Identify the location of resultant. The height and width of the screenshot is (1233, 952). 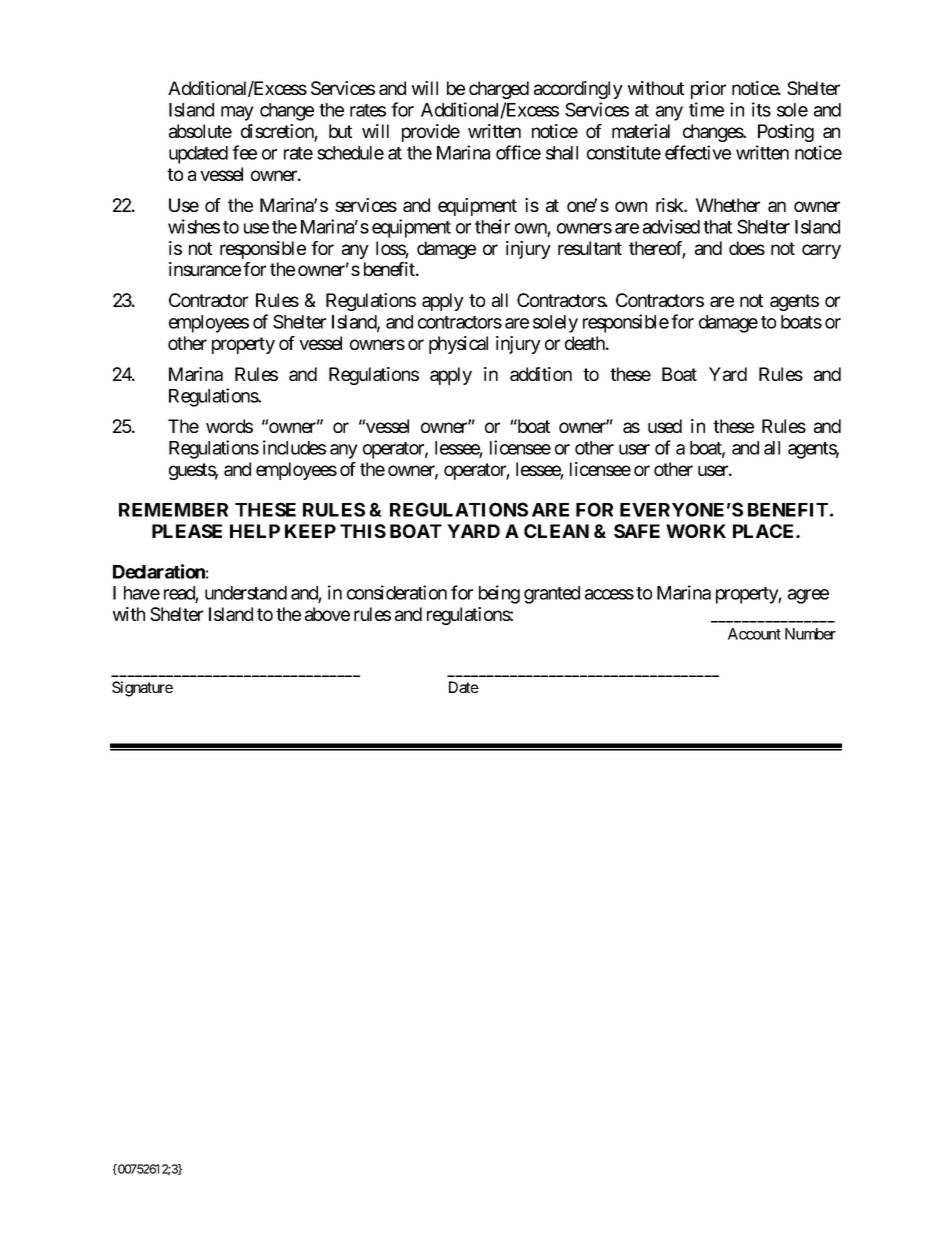
(590, 248).
